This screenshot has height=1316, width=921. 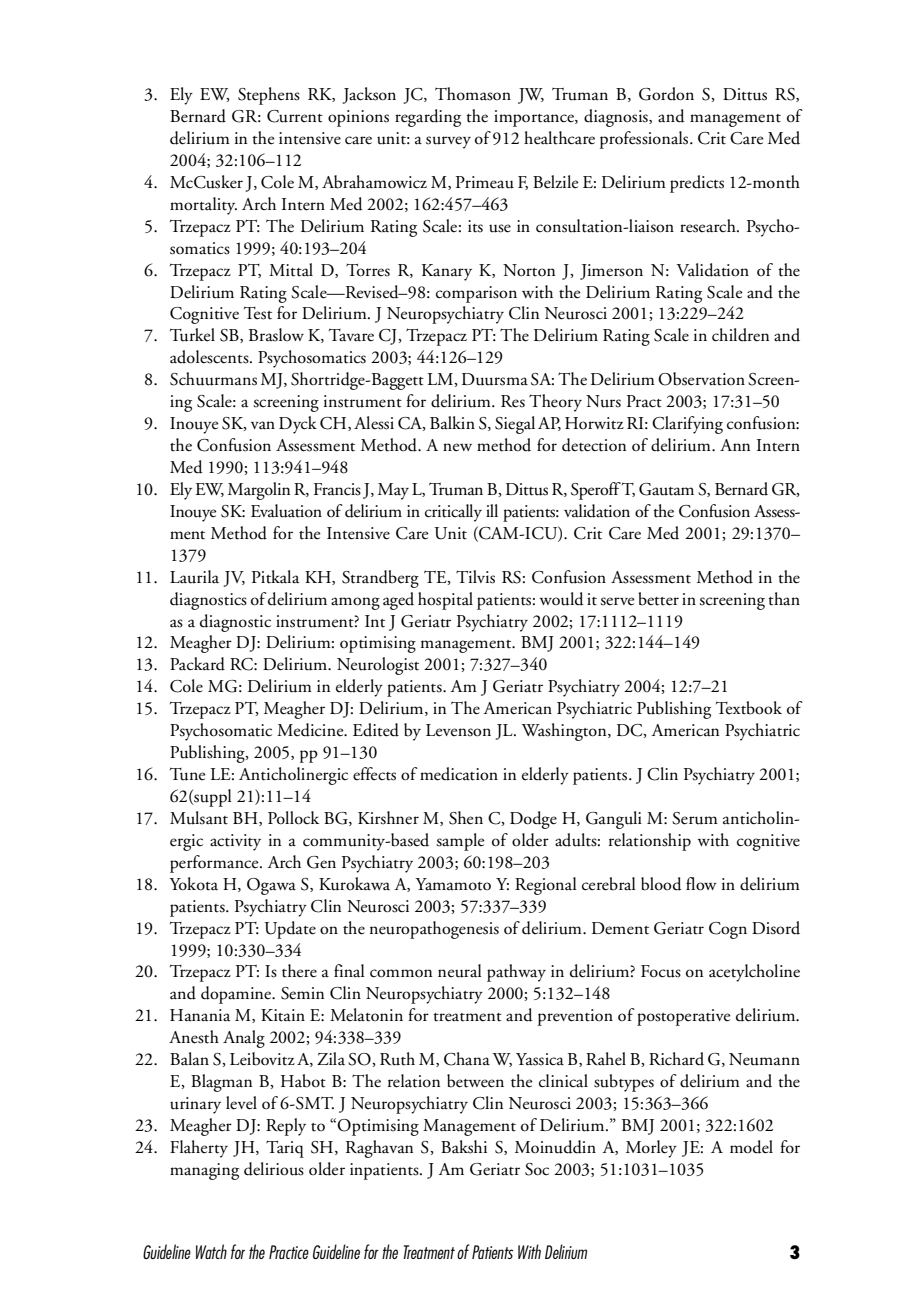 I want to click on survey, so click(x=448, y=142).
